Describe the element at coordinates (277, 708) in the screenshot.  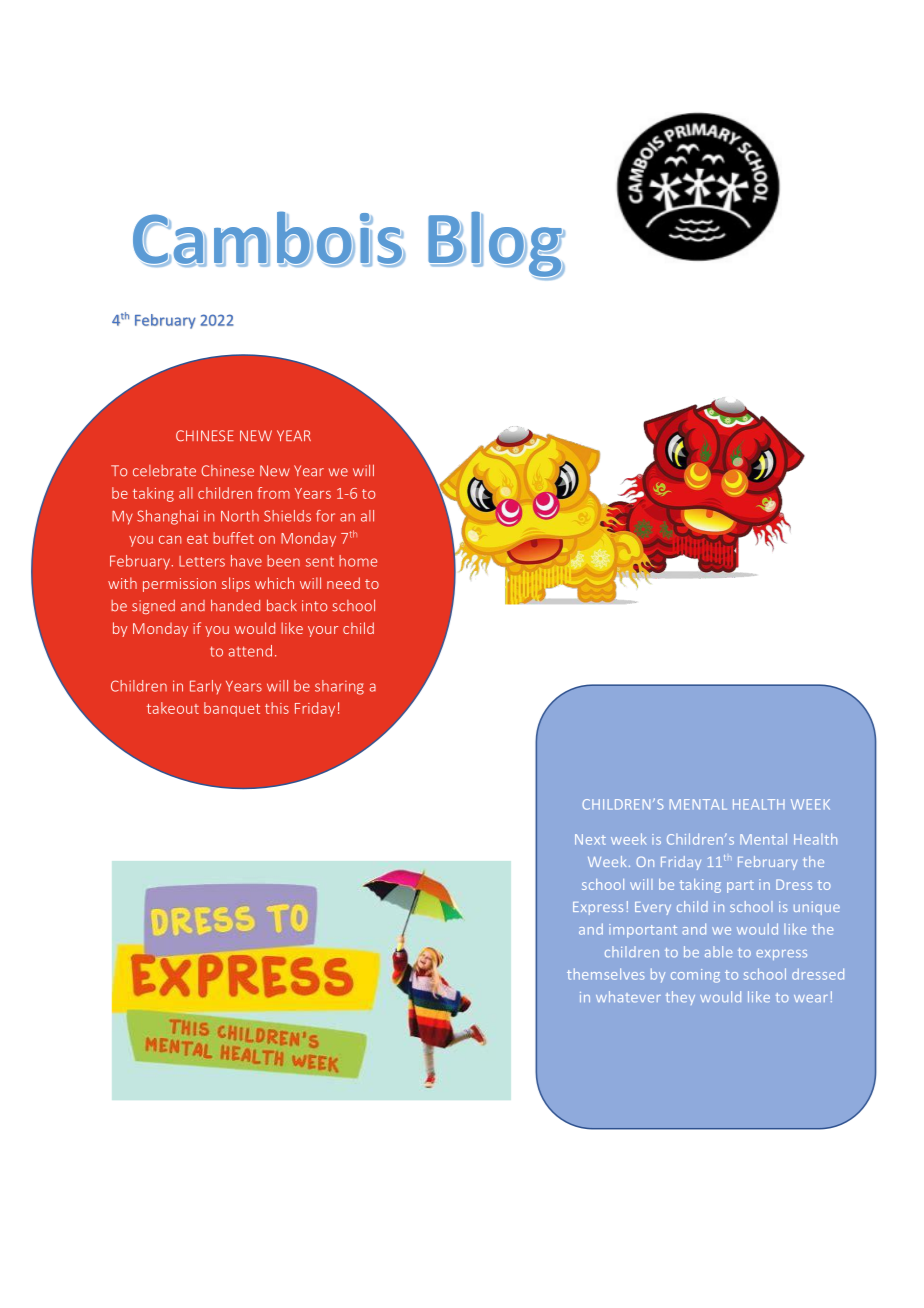
I see `this` at that location.
